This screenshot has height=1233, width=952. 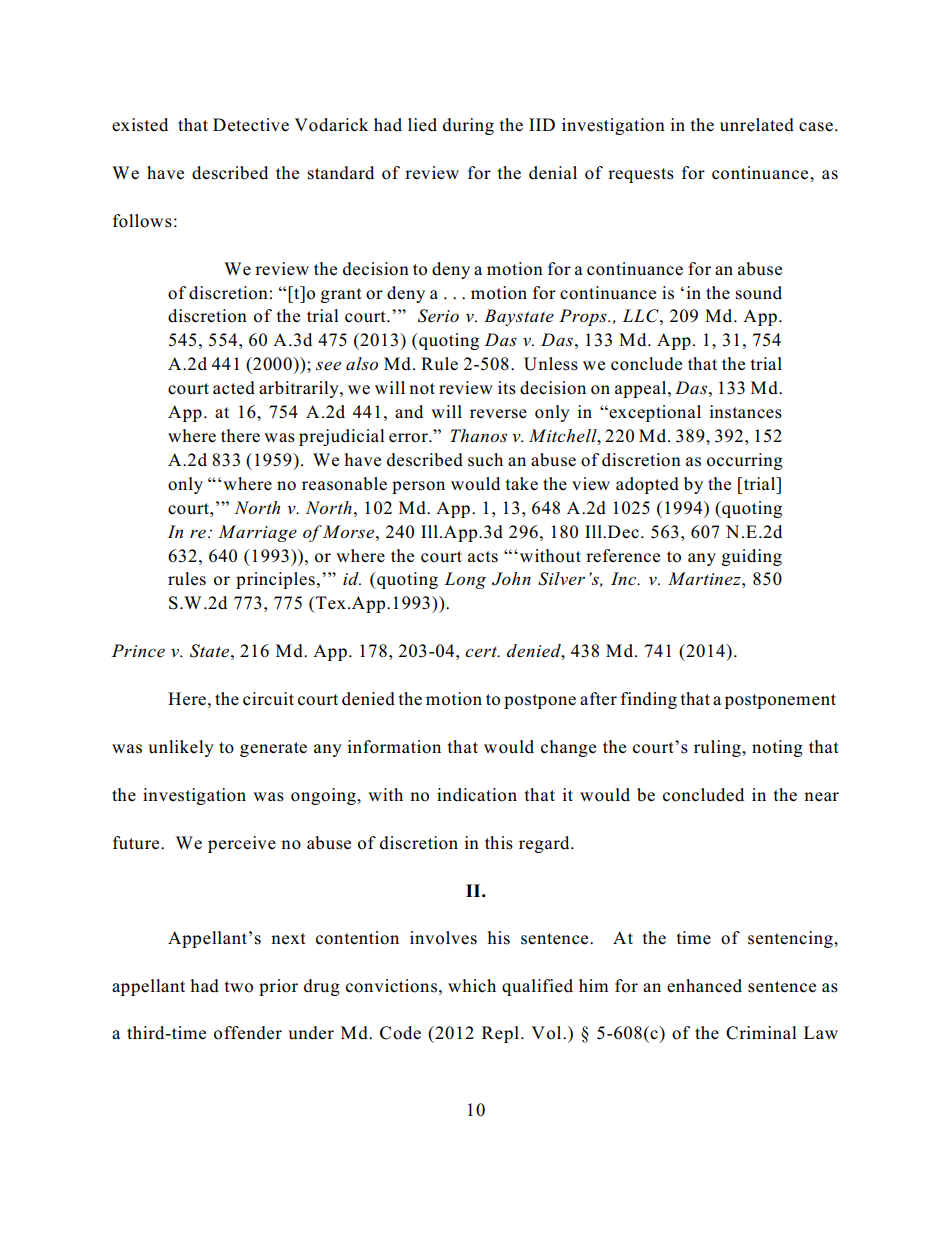 What do you see at coordinates (745, 412) in the screenshot?
I see `instances` at bounding box center [745, 412].
